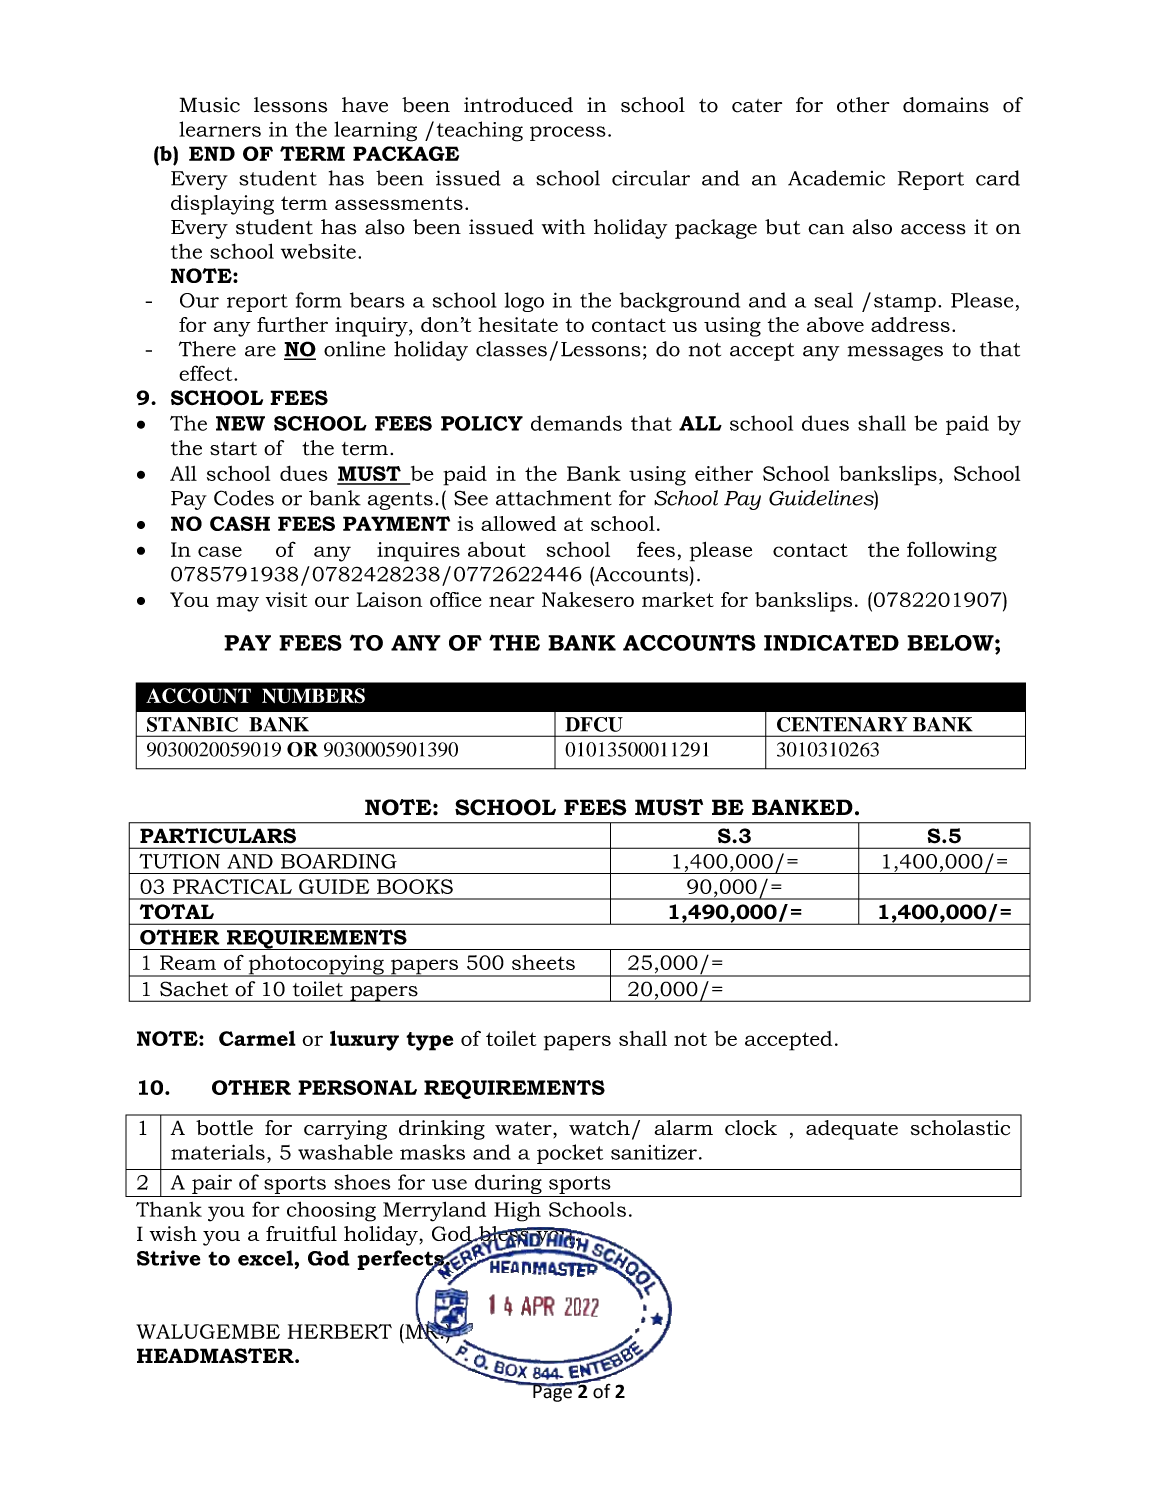  What do you see at coordinates (220, 129) in the screenshot?
I see `learners` at bounding box center [220, 129].
